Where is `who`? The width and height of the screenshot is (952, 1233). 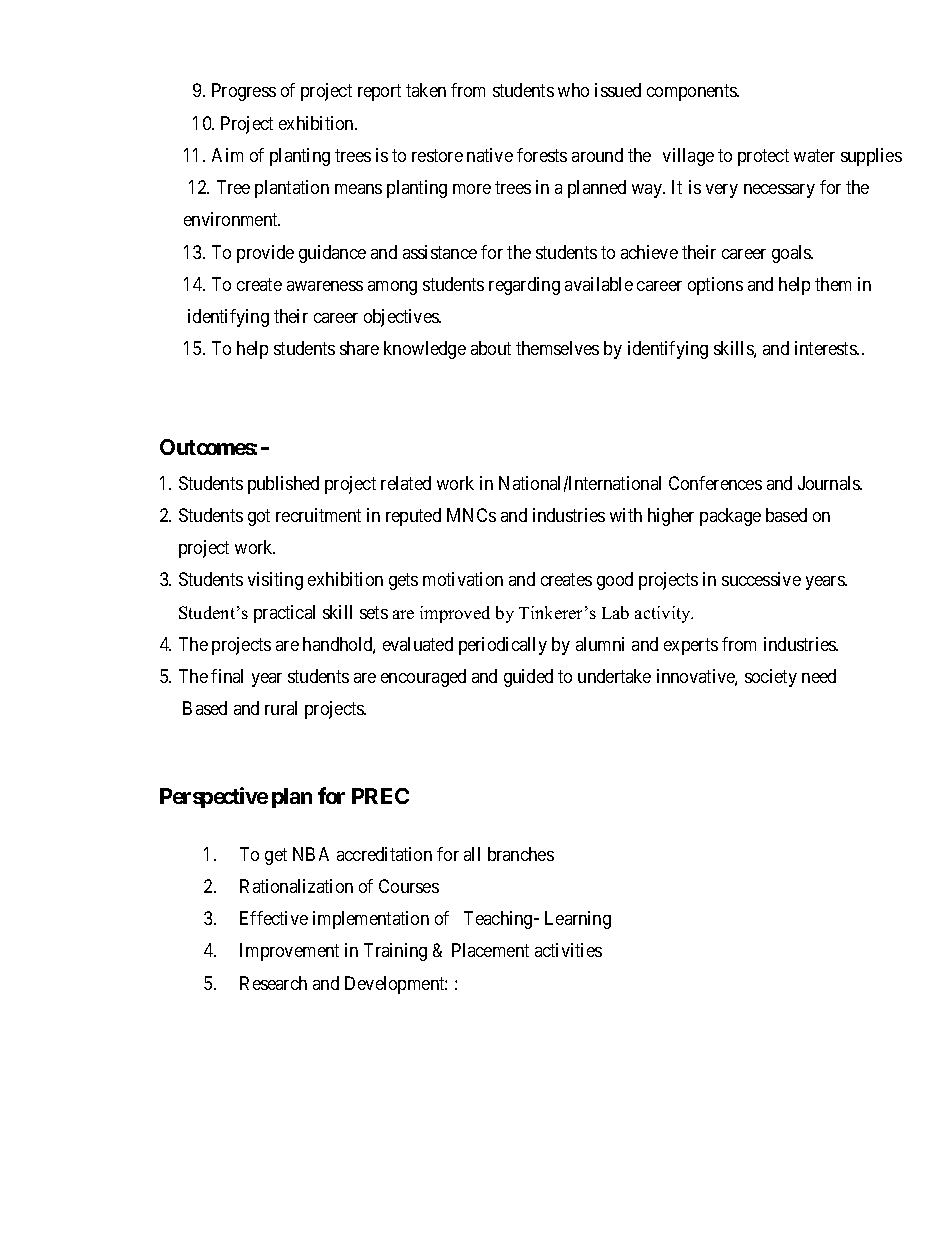
who is located at coordinates (573, 90).
